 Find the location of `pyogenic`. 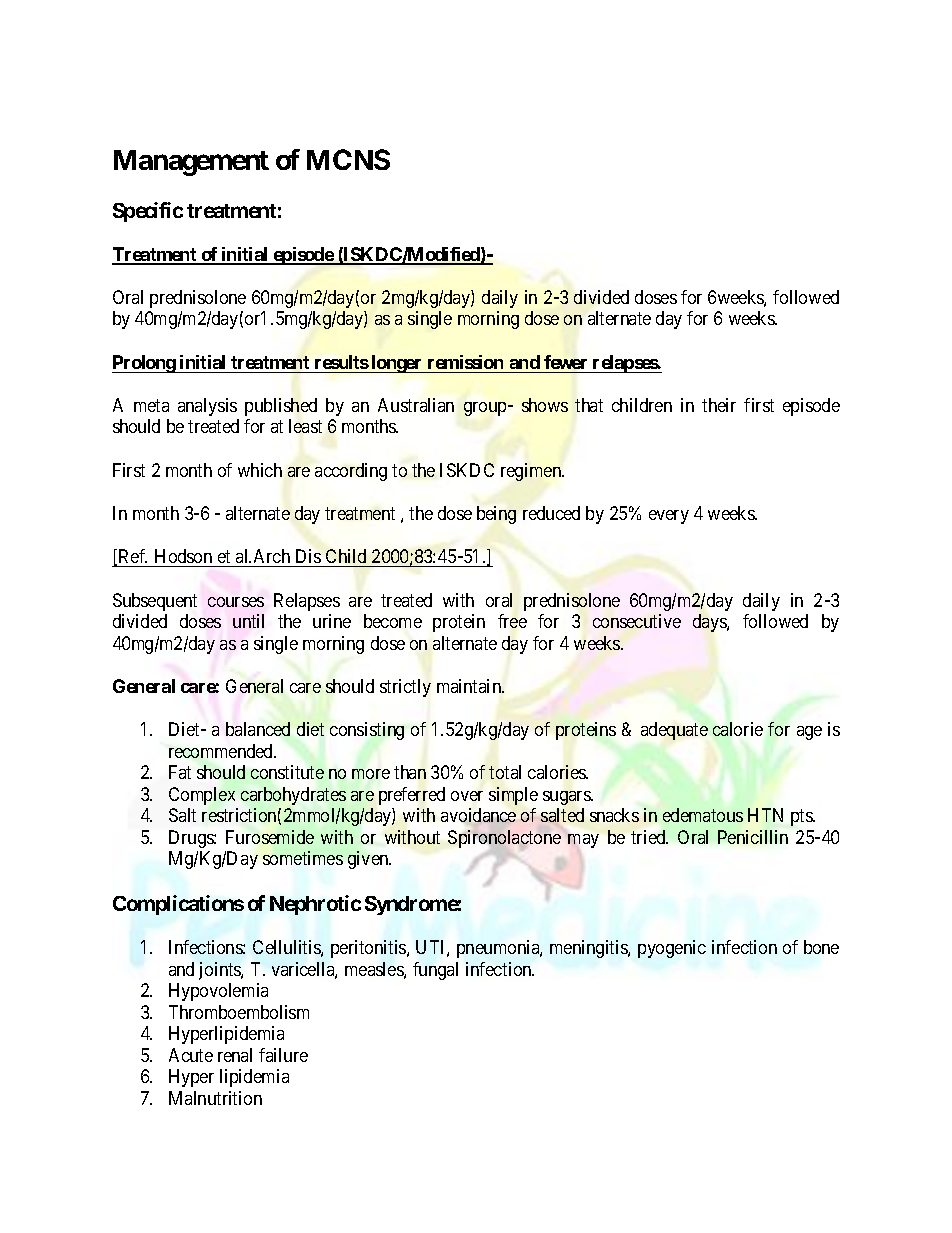

pyogenic is located at coordinates (672, 949).
